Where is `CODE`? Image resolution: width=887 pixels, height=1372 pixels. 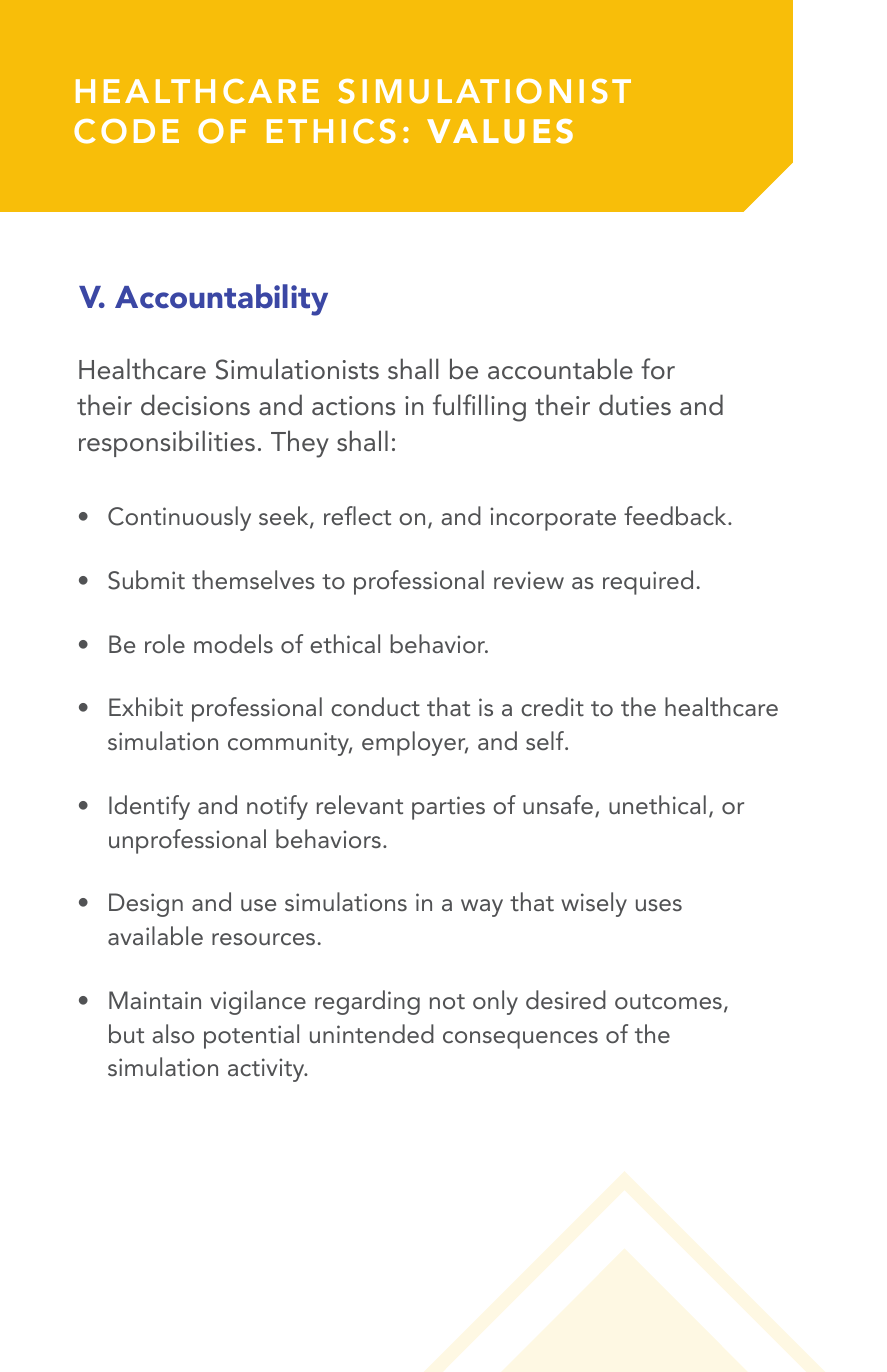
CODE is located at coordinates (126, 131).
